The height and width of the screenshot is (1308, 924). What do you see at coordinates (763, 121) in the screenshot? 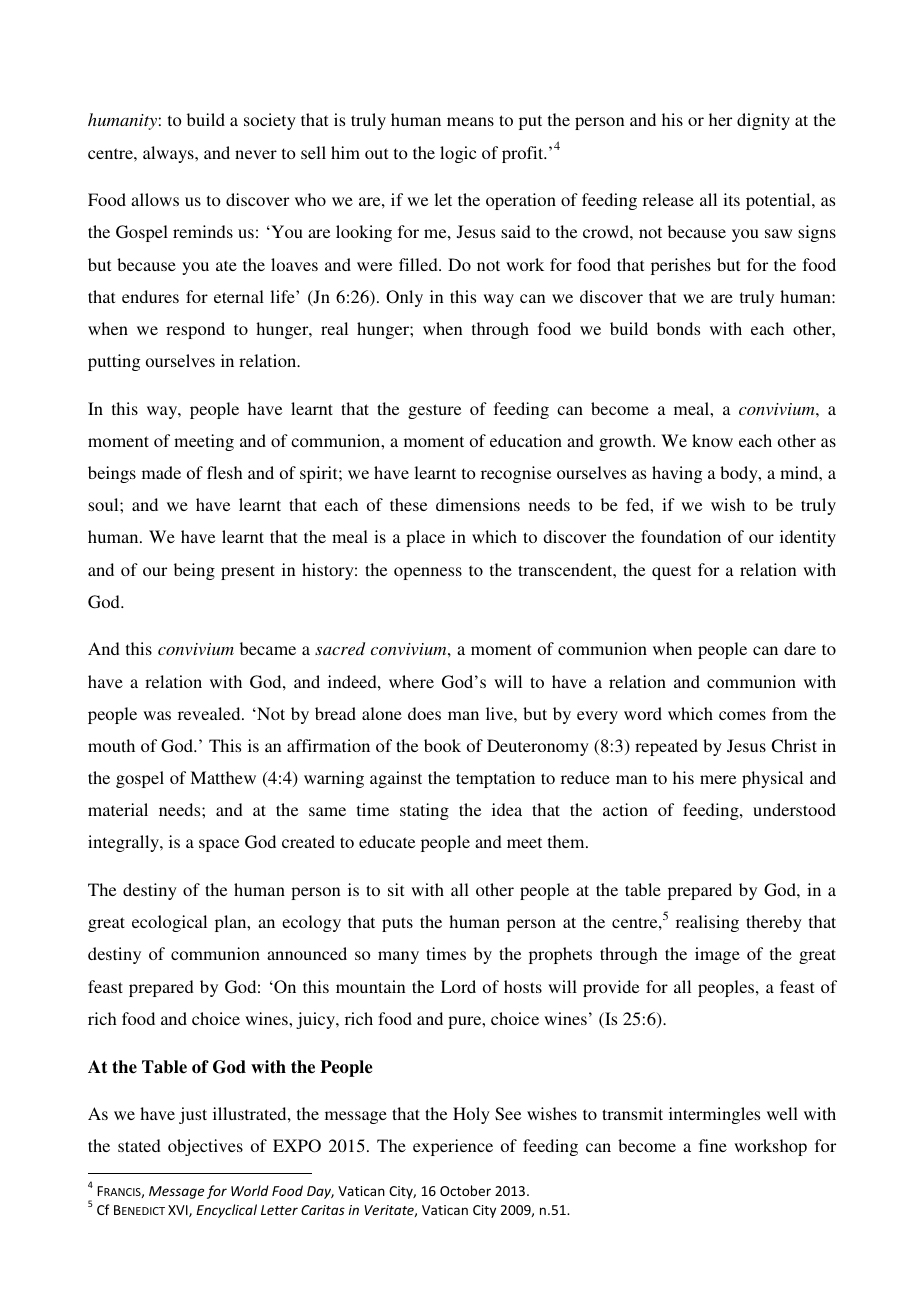
I see `dignity` at bounding box center [763, 121].
